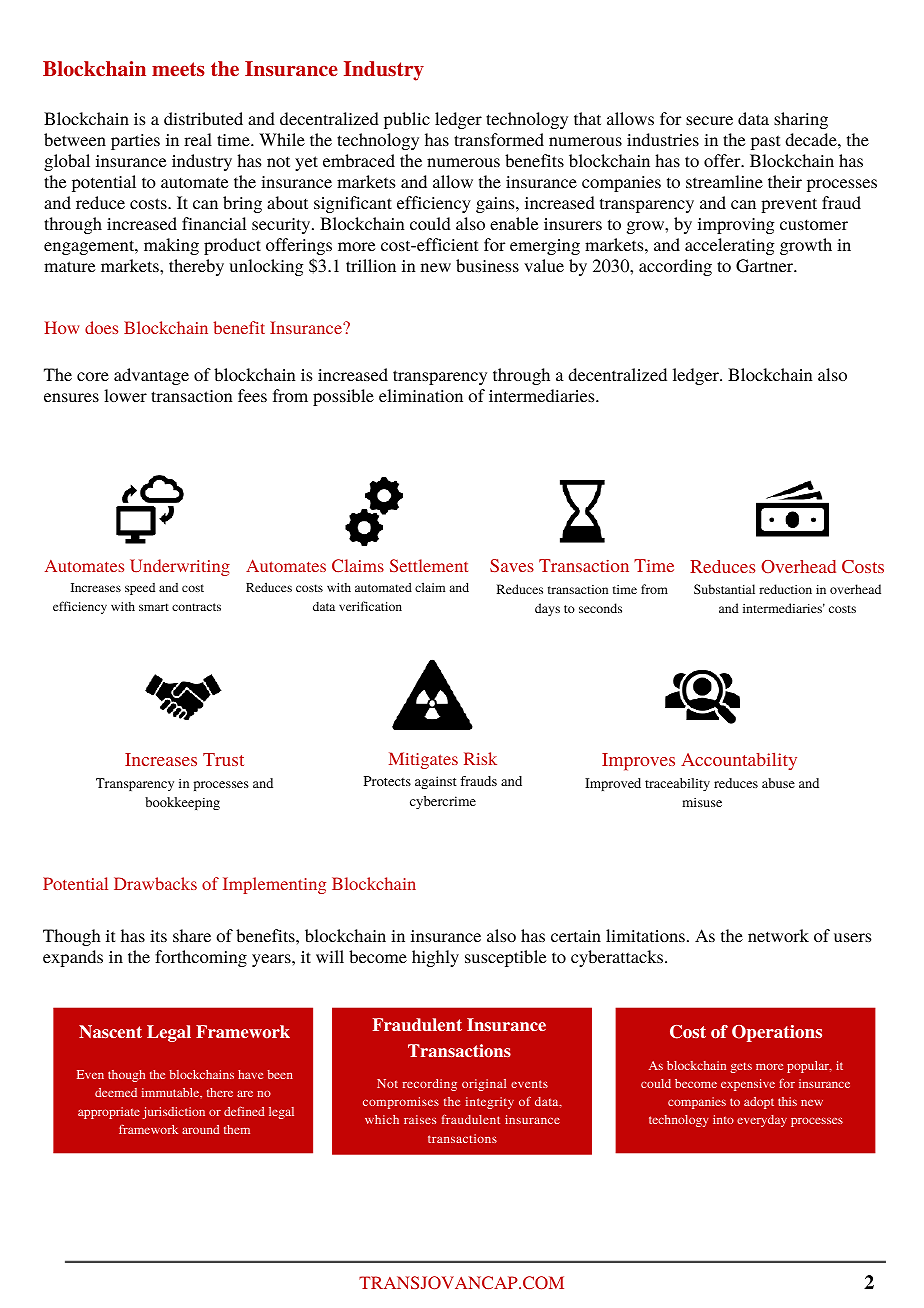 This screenshot has width=924, height=1308. Describe the element at coordinates (801, 120) in the screenshot. I see `sharing` at that location.
